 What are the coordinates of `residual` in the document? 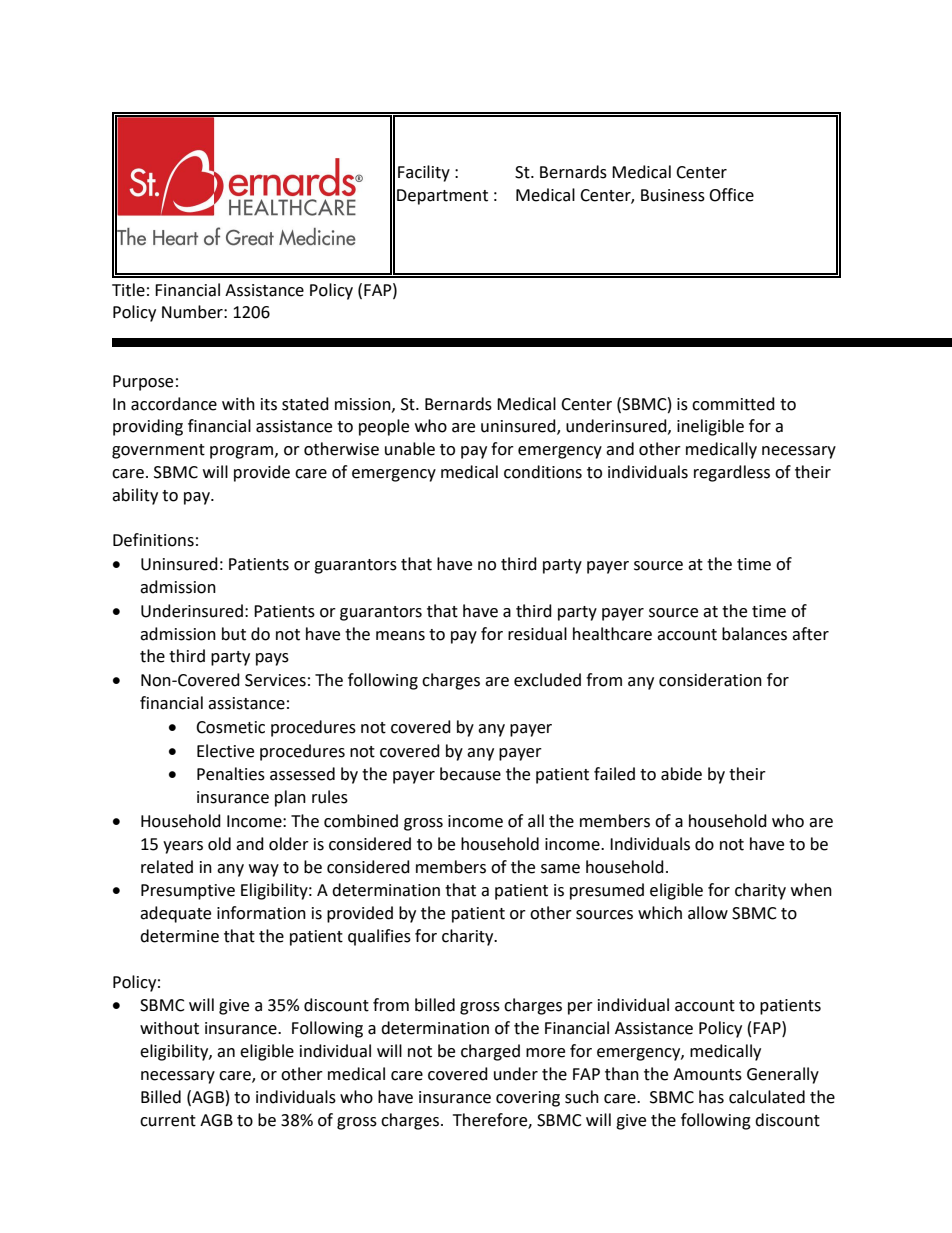 It's located at (537, 634).
